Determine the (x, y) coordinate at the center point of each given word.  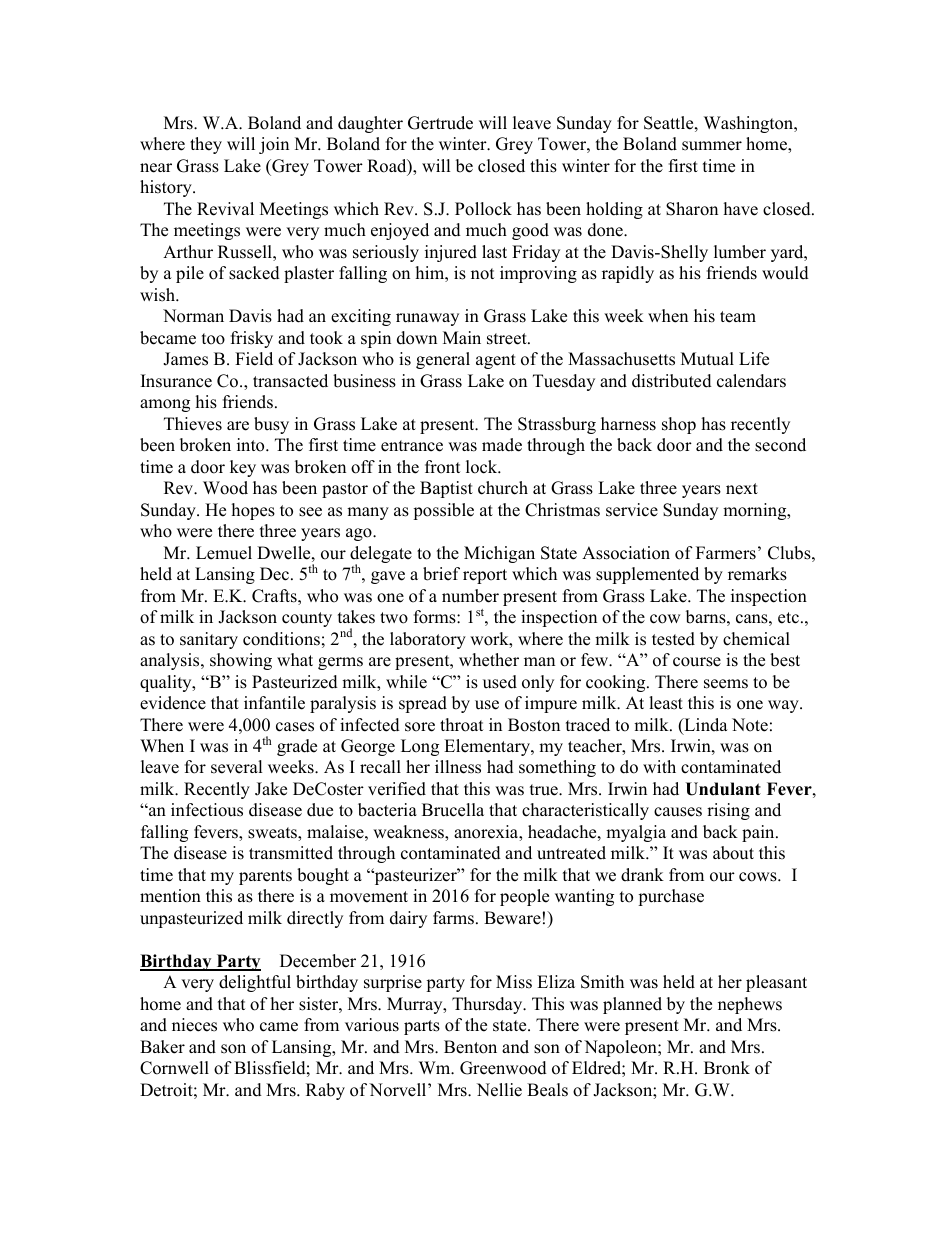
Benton (470, 1047)
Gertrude (440, 123)
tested (673, 639)
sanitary (209, 640)
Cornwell (174, 1068)
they (206, 145)
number (470, 596)
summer (712, 146)
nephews (750, 1005)
